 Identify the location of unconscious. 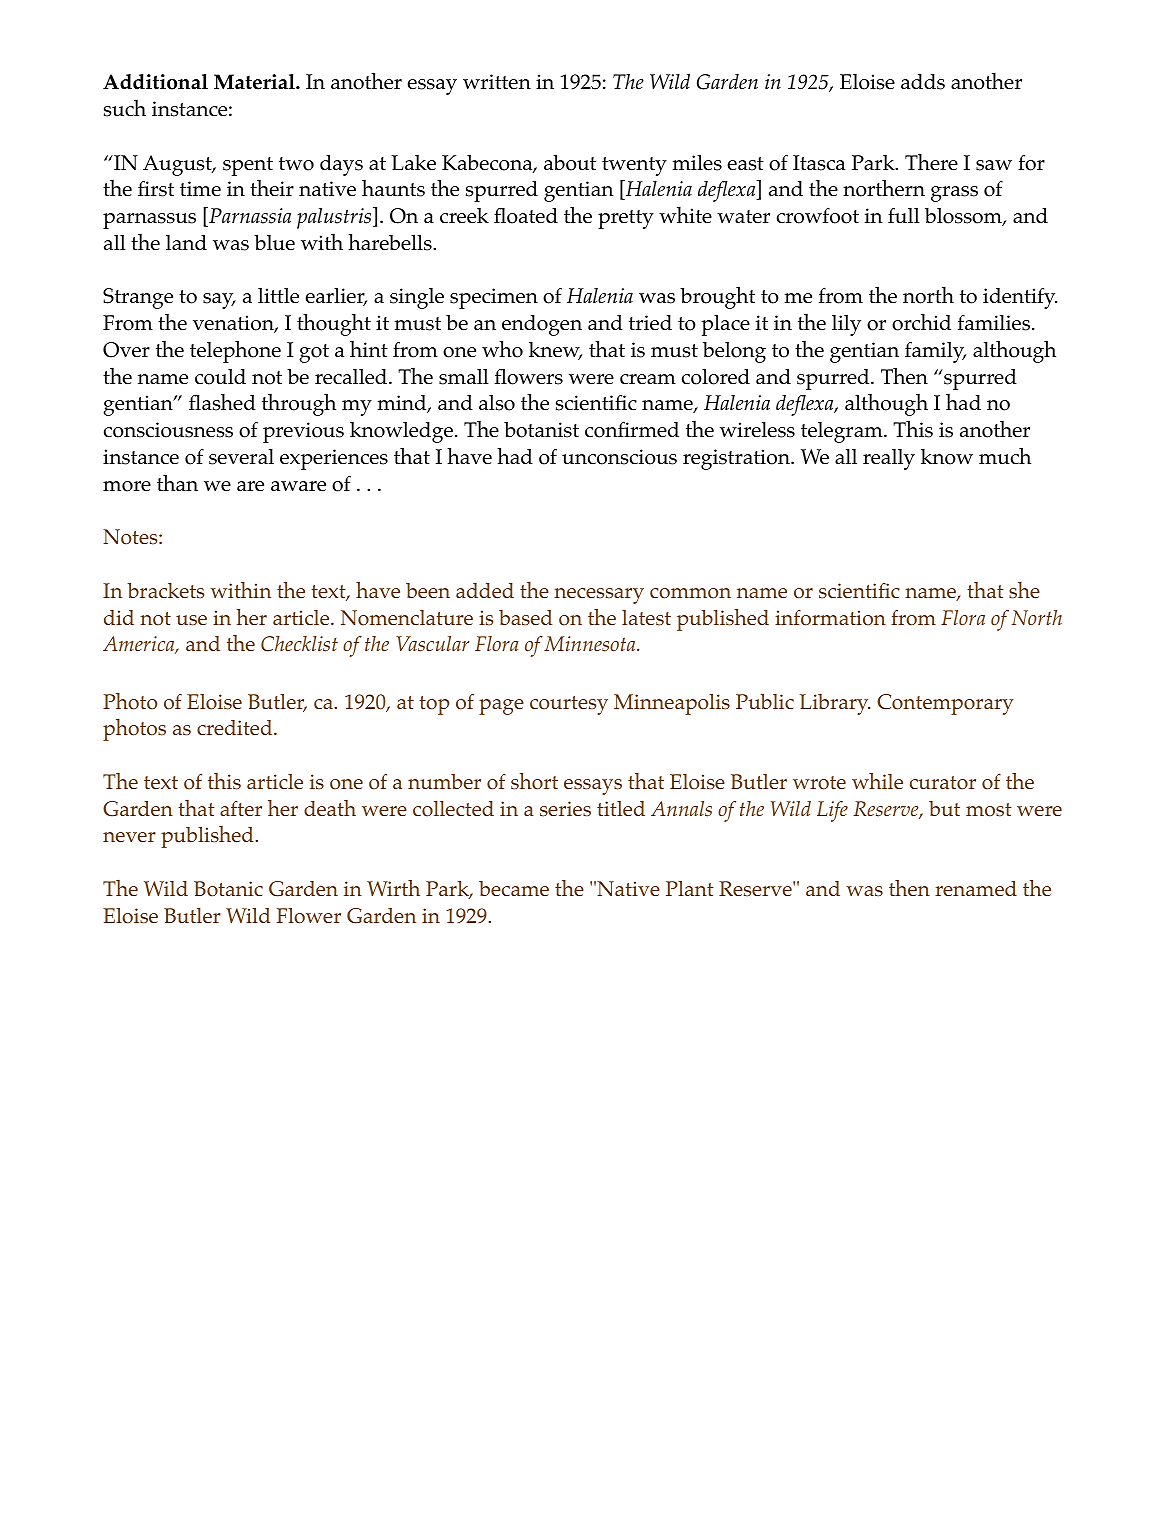
(619, 457).
